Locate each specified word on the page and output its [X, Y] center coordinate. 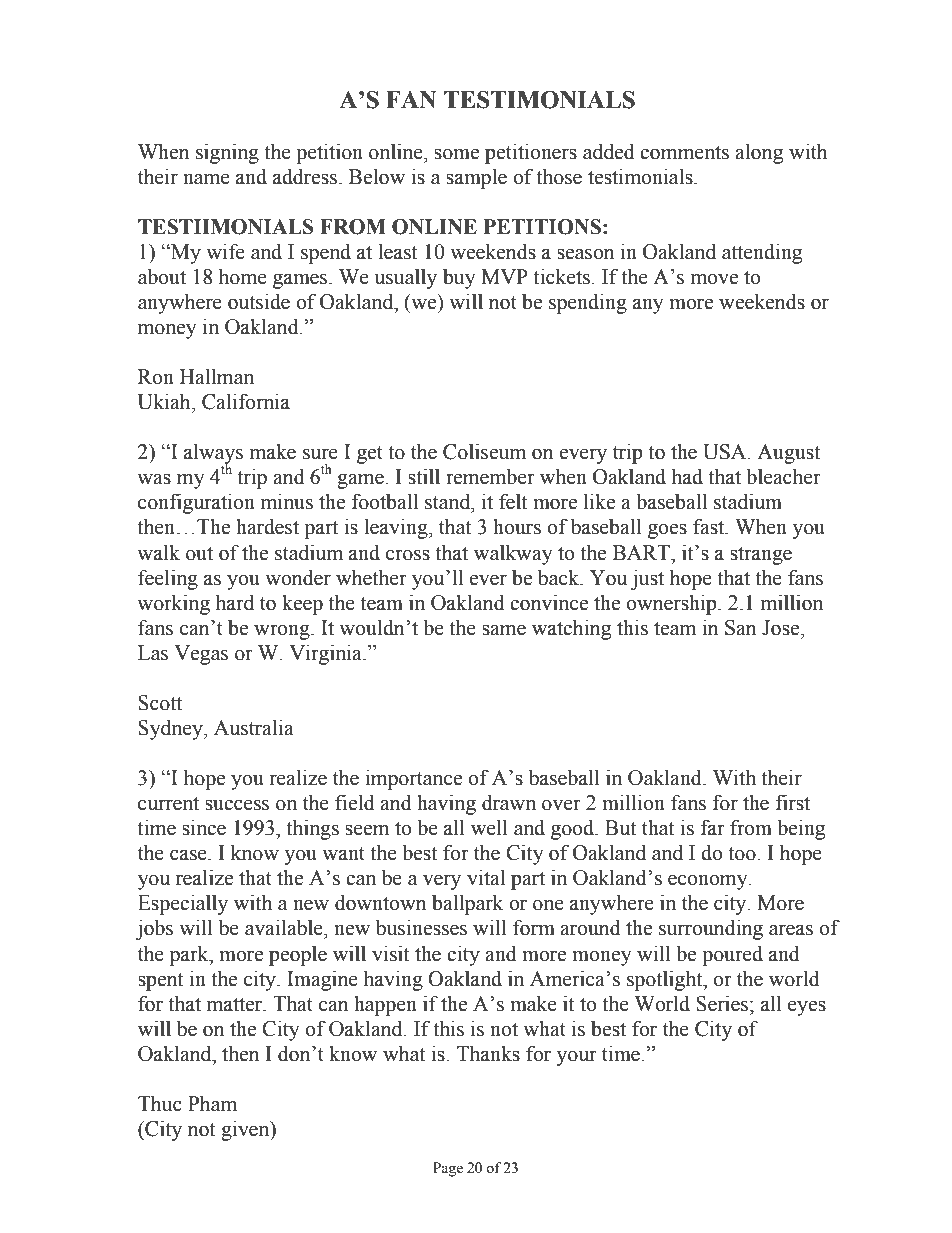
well [489, 827]
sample [476, 178]
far [713, 827]
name [206, 179]
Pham [212, 1103]
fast [710, 526]
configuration [196, 503]
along [759, 153]
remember [490, 476]
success [237, 805]
